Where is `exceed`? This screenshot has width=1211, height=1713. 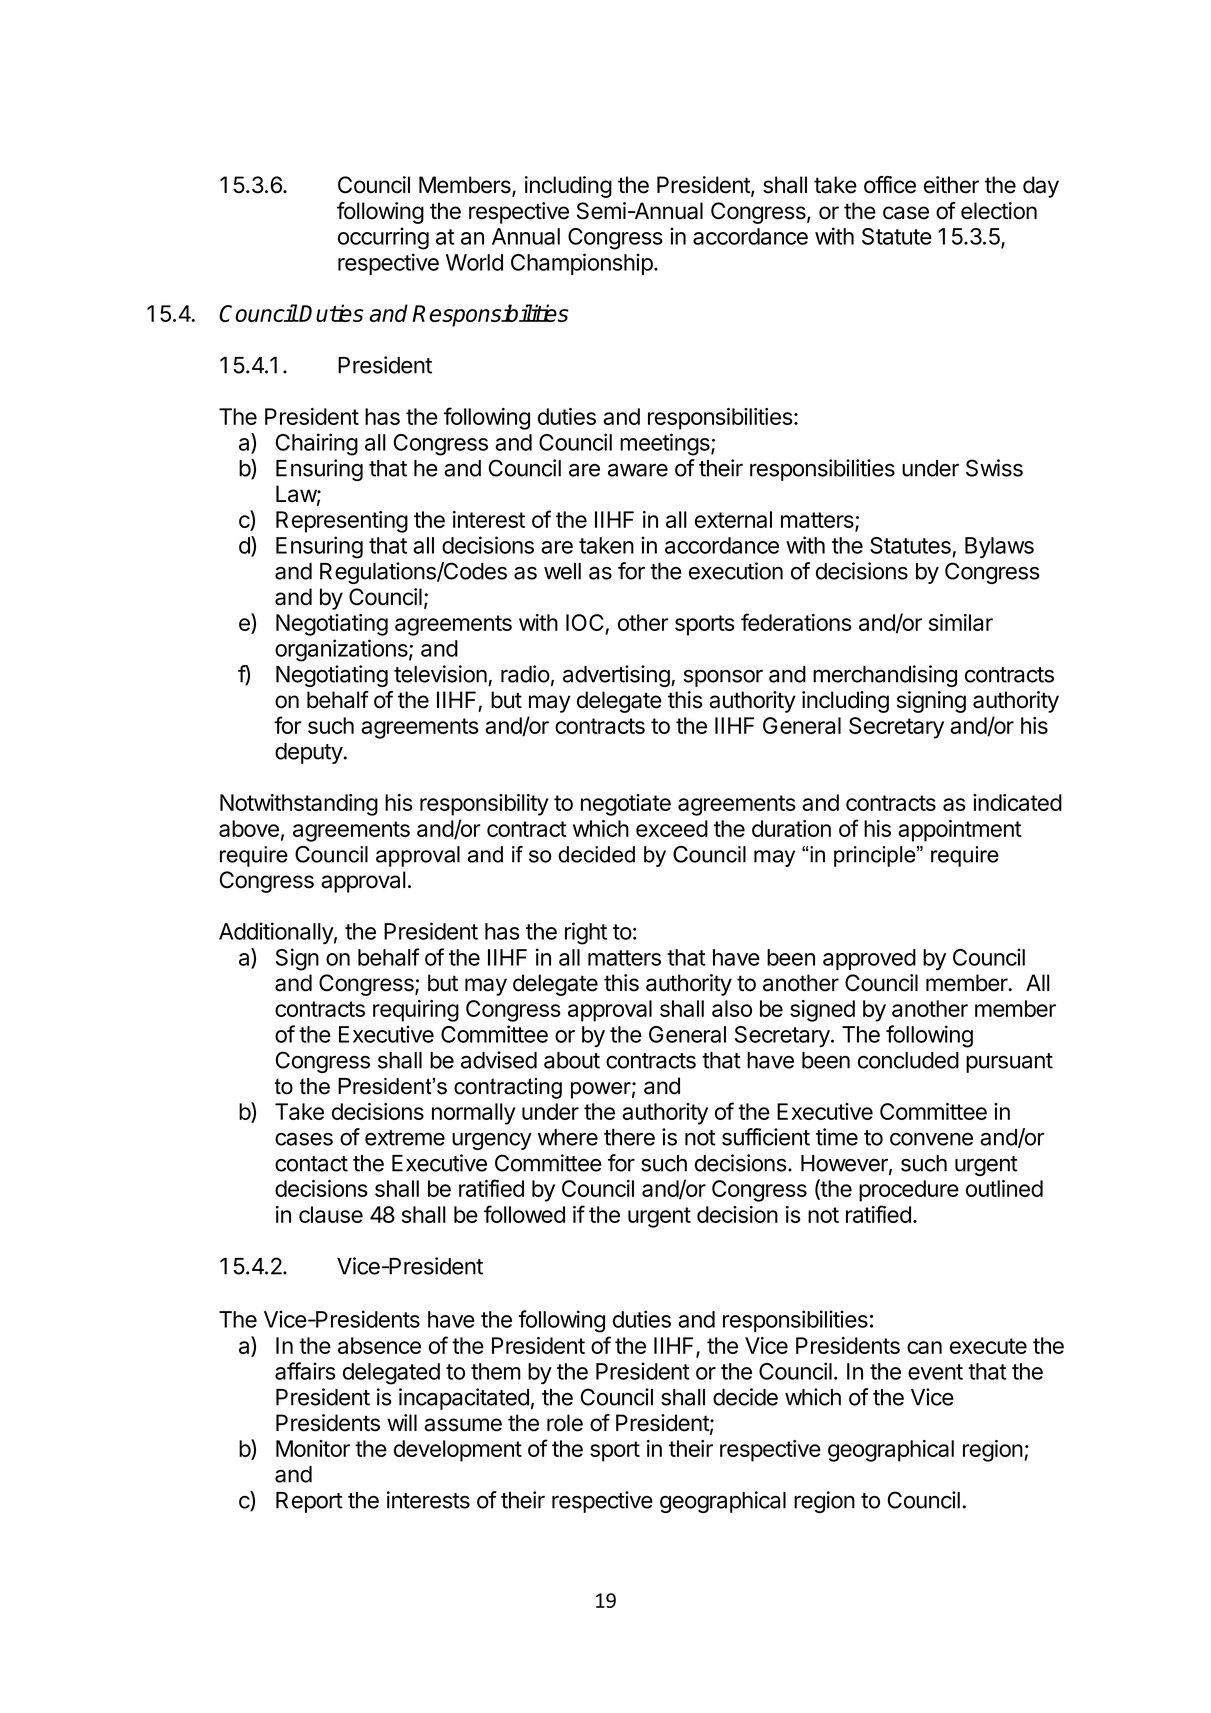 exceed is located at coordinates (672, 828).
